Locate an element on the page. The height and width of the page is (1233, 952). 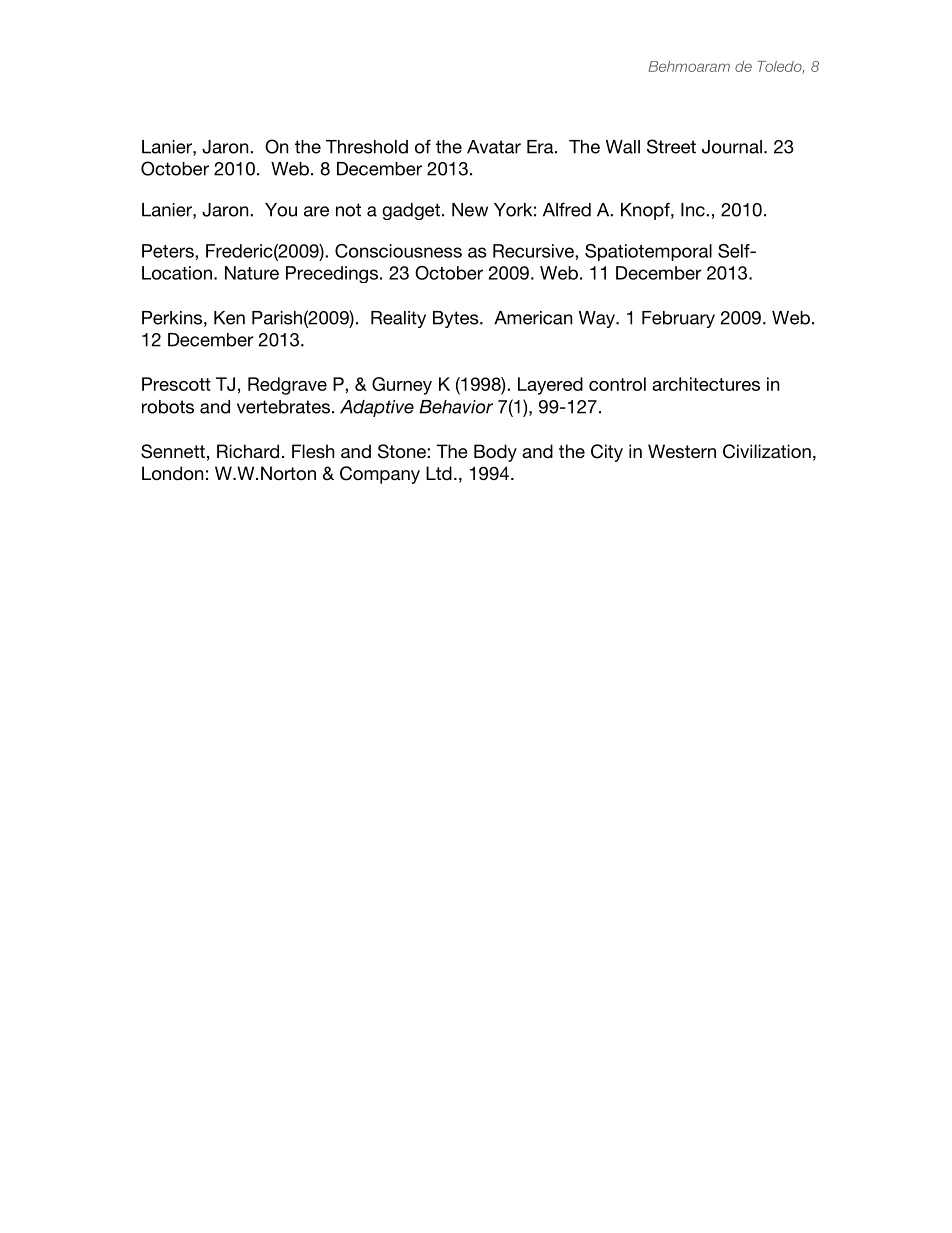
Street is located at coordinates (671, 146).
